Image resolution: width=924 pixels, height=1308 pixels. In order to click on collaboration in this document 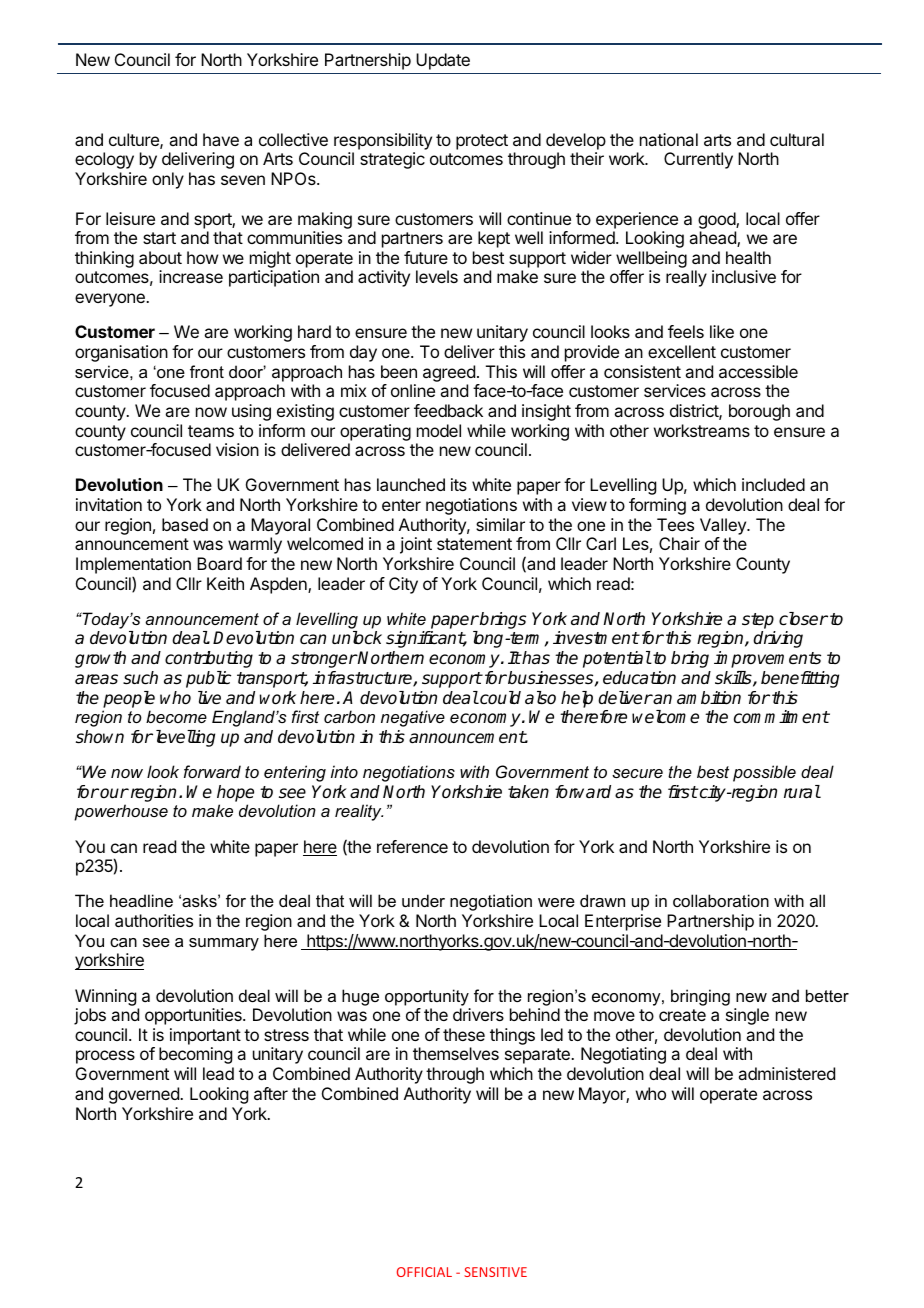, I will do `click(721, 900)`.
